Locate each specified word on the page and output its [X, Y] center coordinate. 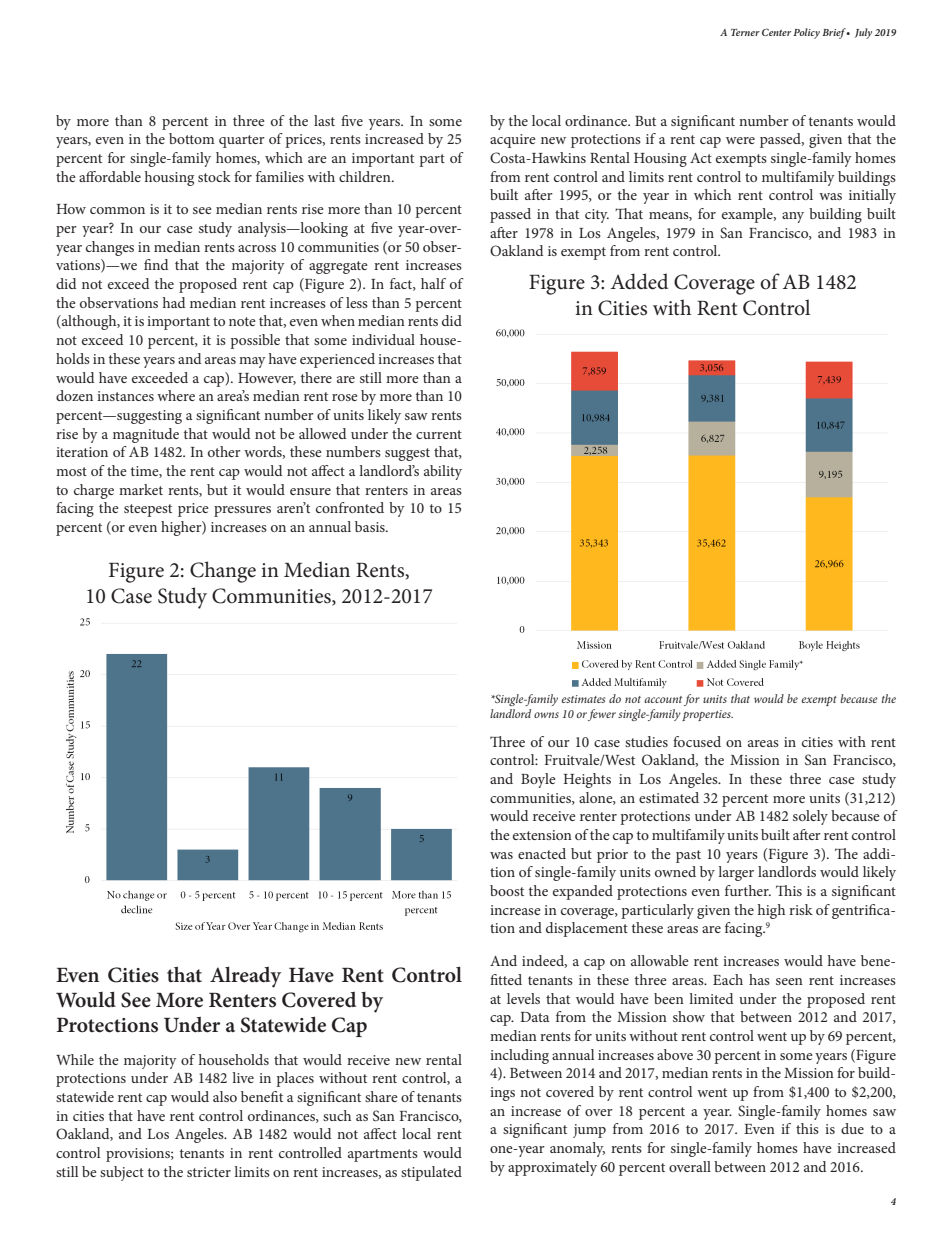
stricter [209, 1172]
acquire [513, 141]
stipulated [431, 1173]
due [852, 1128]
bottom [191, 138]
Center [776, 32]
